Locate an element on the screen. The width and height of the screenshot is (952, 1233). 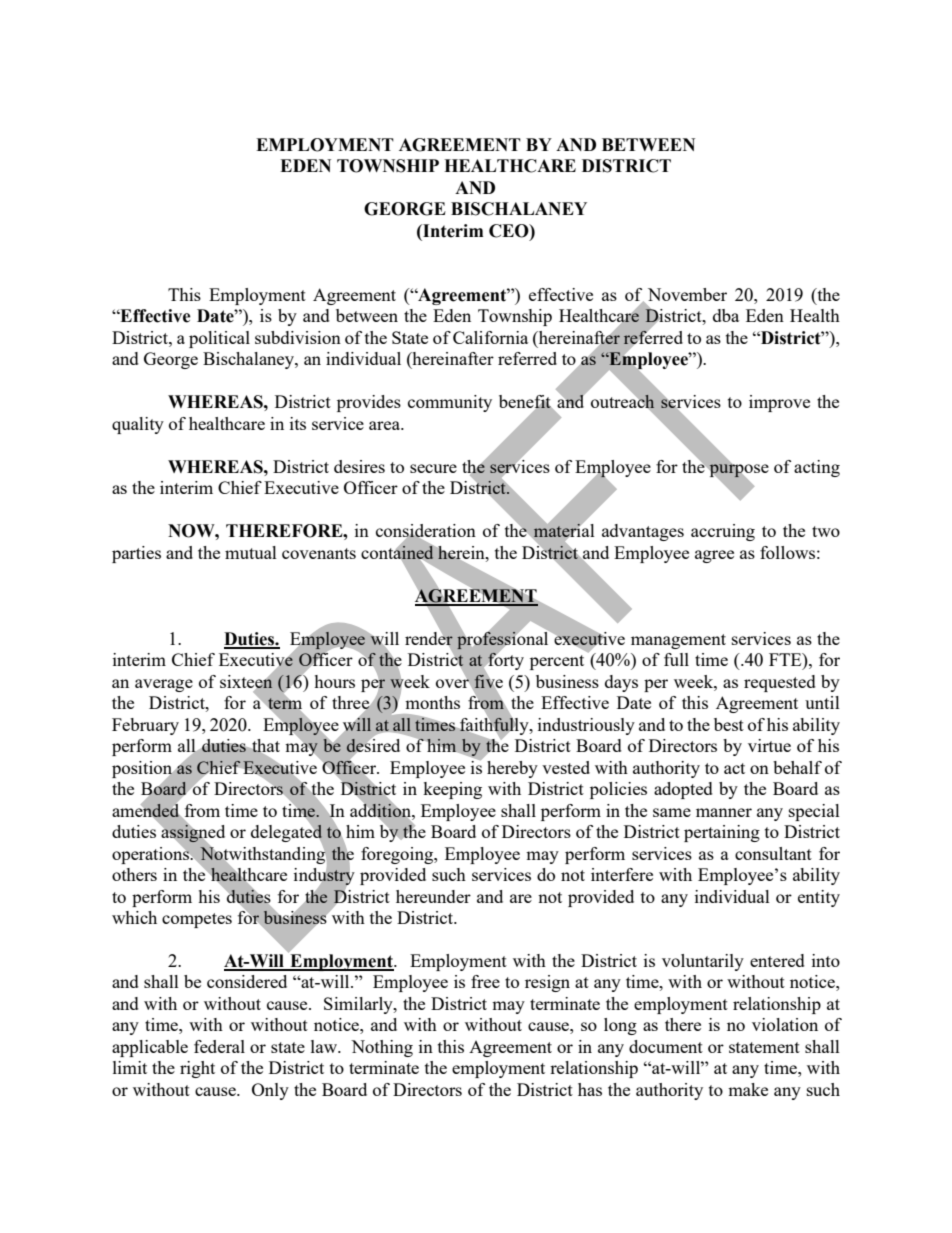
right is located at coordinates (197, 1069).
